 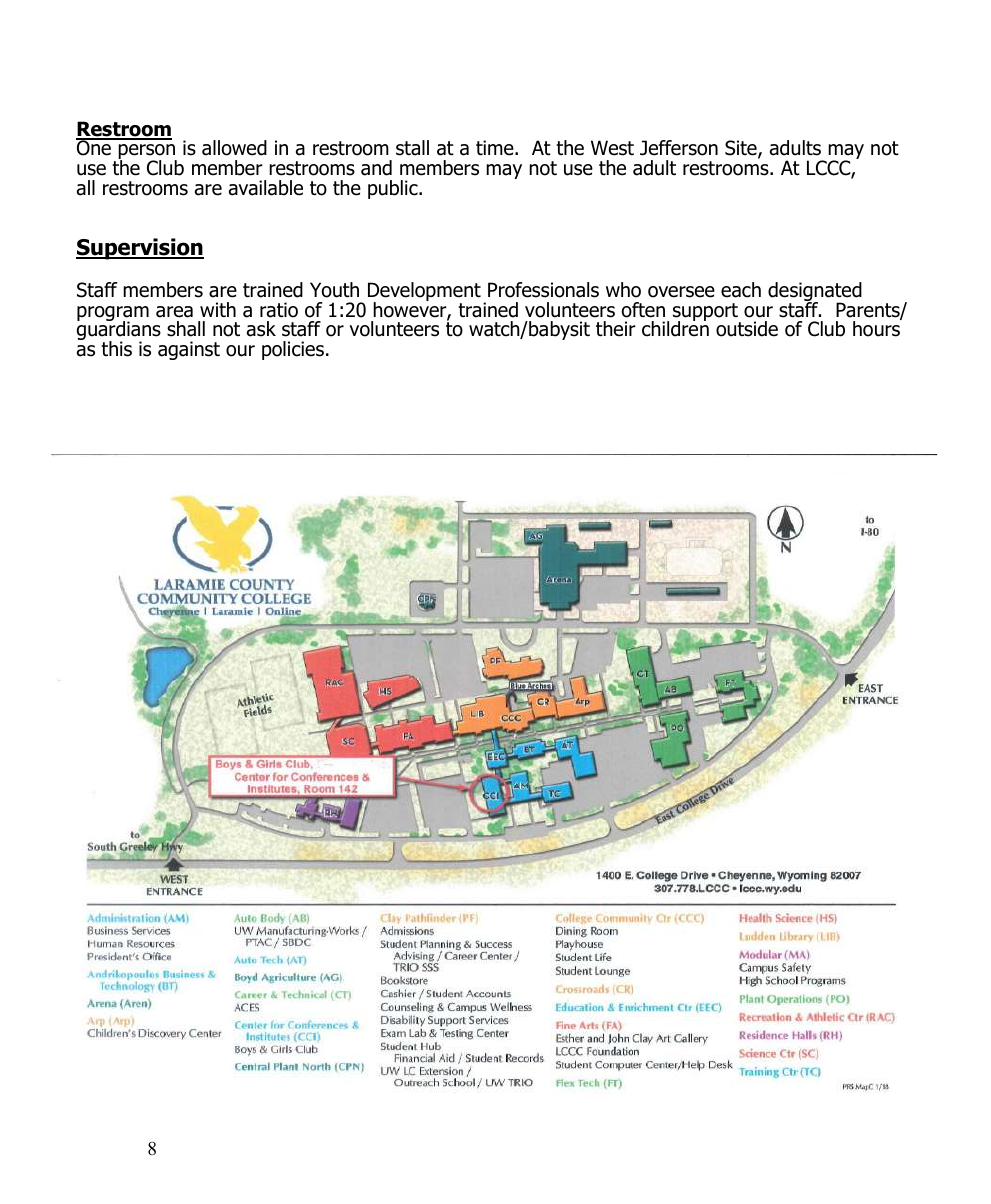 What do you see at coordinates (424, 293) in the screenshot?
I see `Development` at bounding box center [424, 293].
